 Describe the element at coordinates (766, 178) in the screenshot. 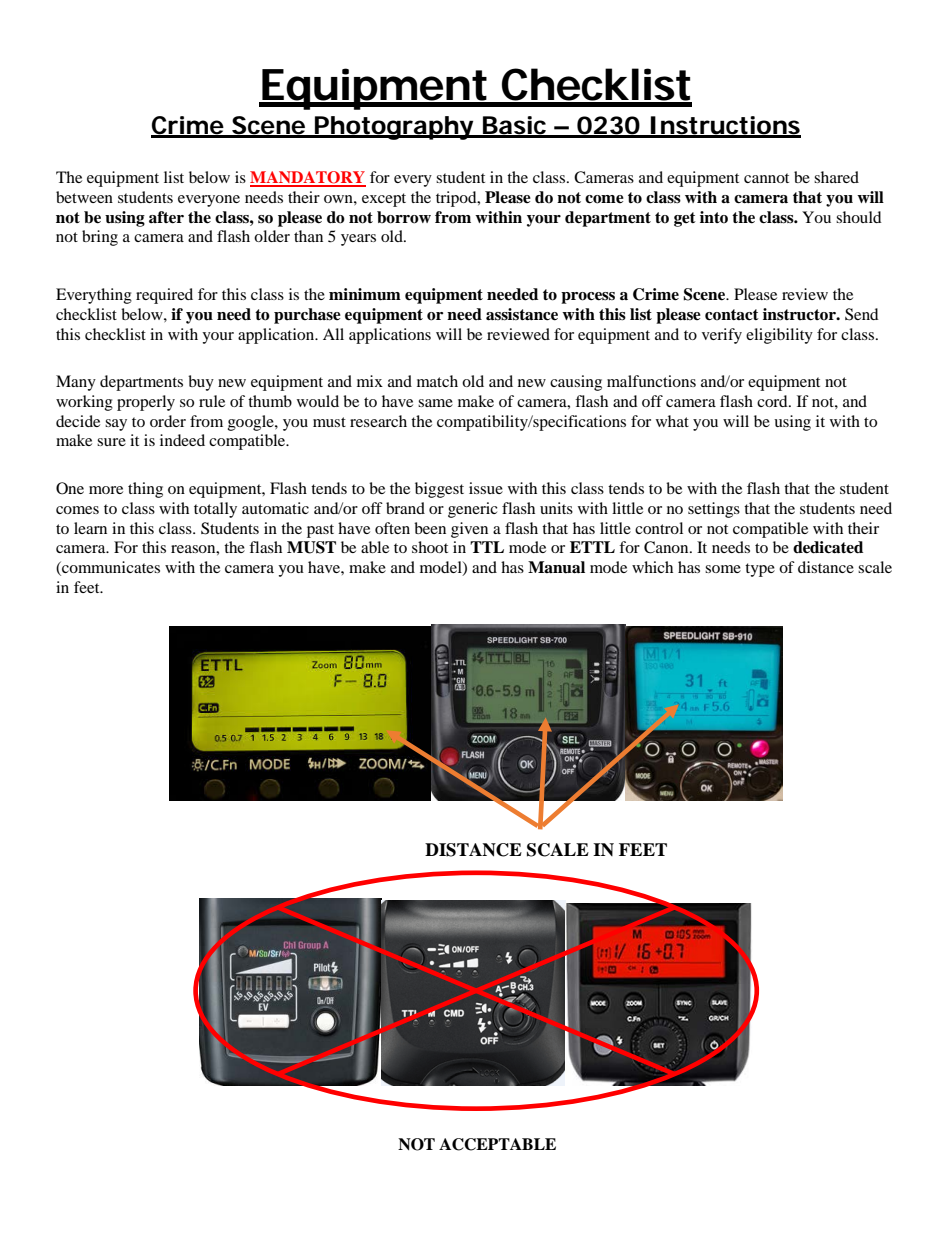

I see `cannot` at that location.
